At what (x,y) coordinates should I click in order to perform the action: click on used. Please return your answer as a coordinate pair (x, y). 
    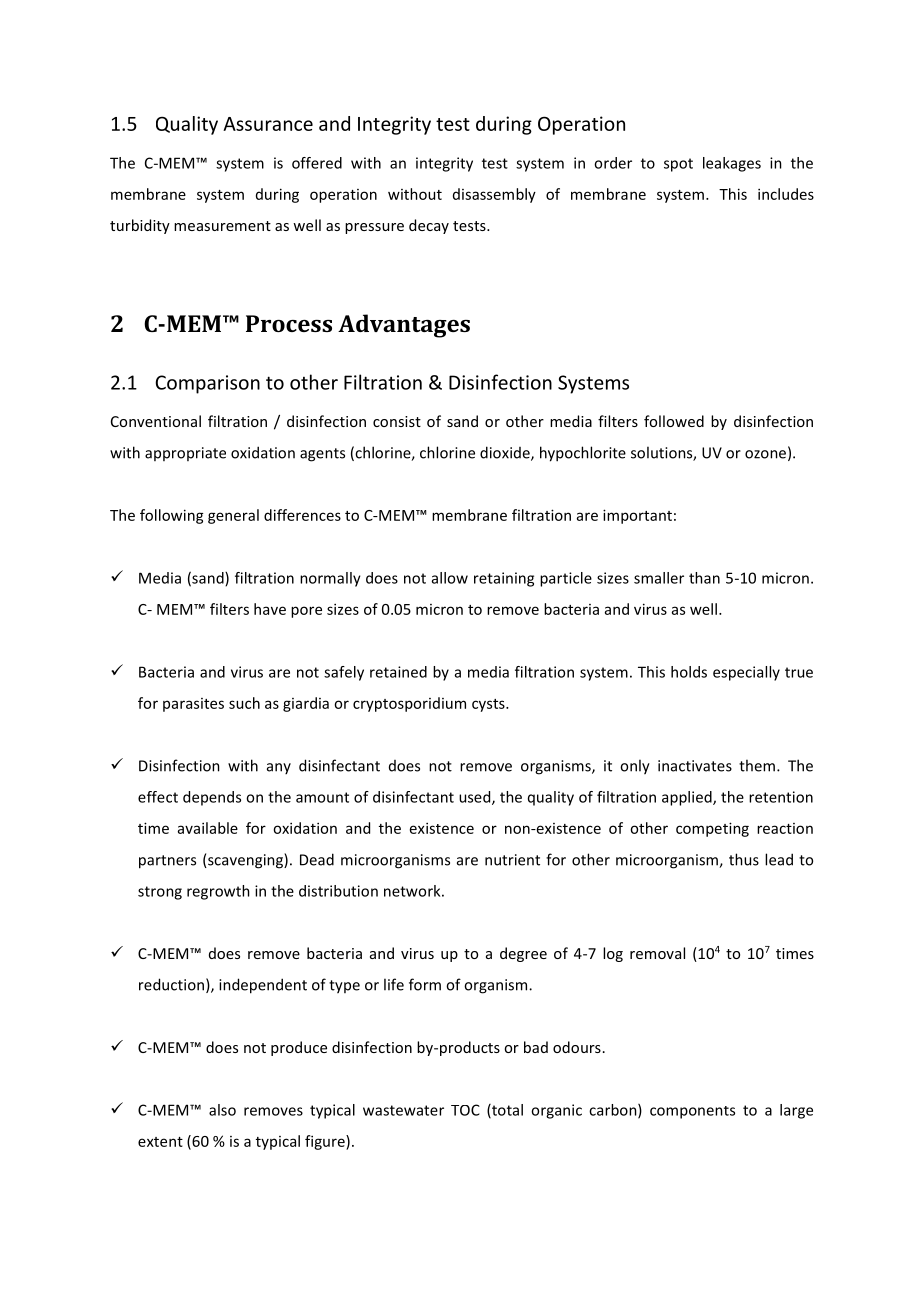
    Looking at the image, I should click on (476, 798).
